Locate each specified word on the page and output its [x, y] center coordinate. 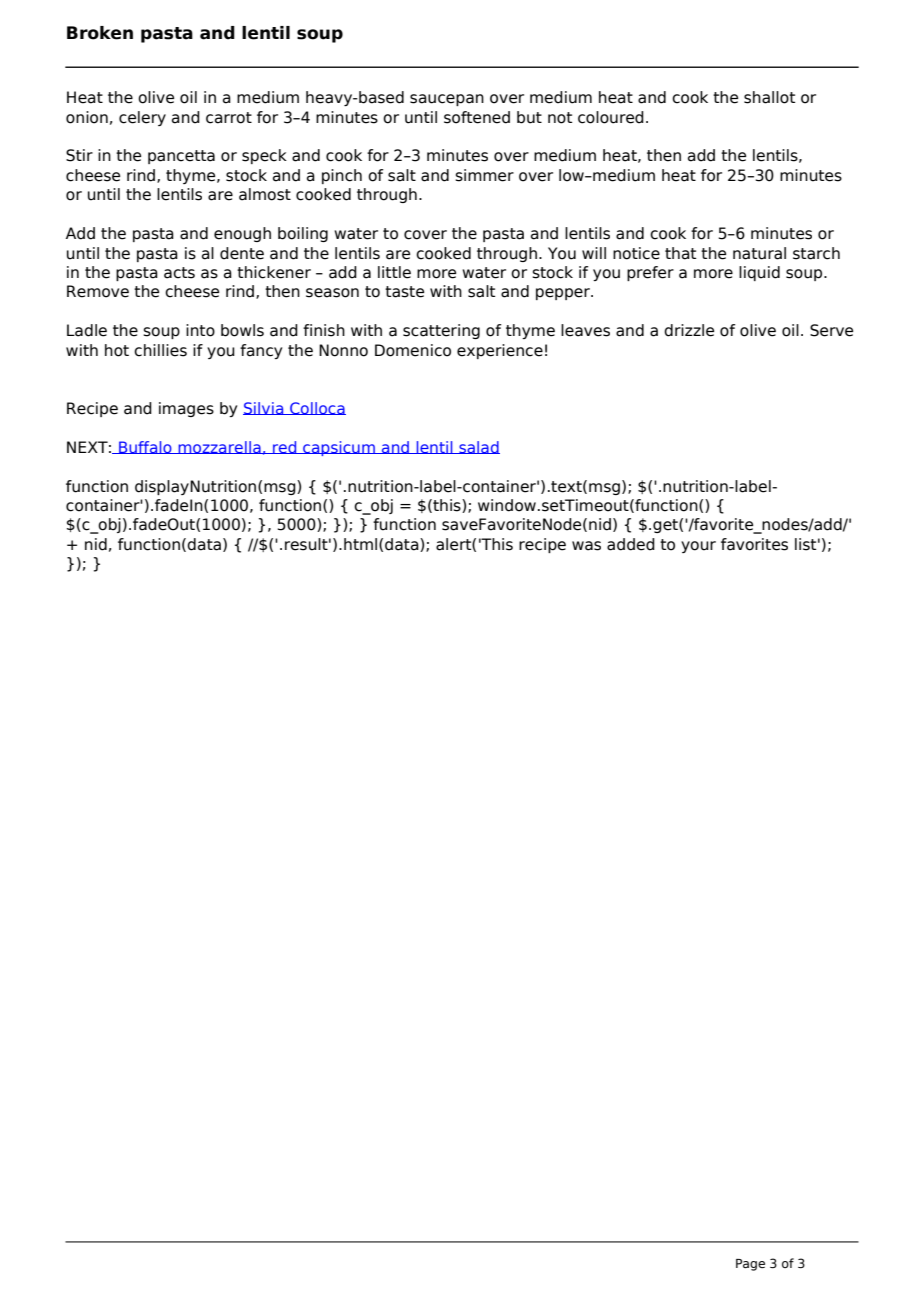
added [631, 544]
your [698, 547]
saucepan [447, 100]
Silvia [264, 408]
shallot [769, 97]
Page [750, 1265]
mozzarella [219, 447]
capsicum [339, 448]
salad [478, 447]
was [586, 546]
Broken [100, 33]
